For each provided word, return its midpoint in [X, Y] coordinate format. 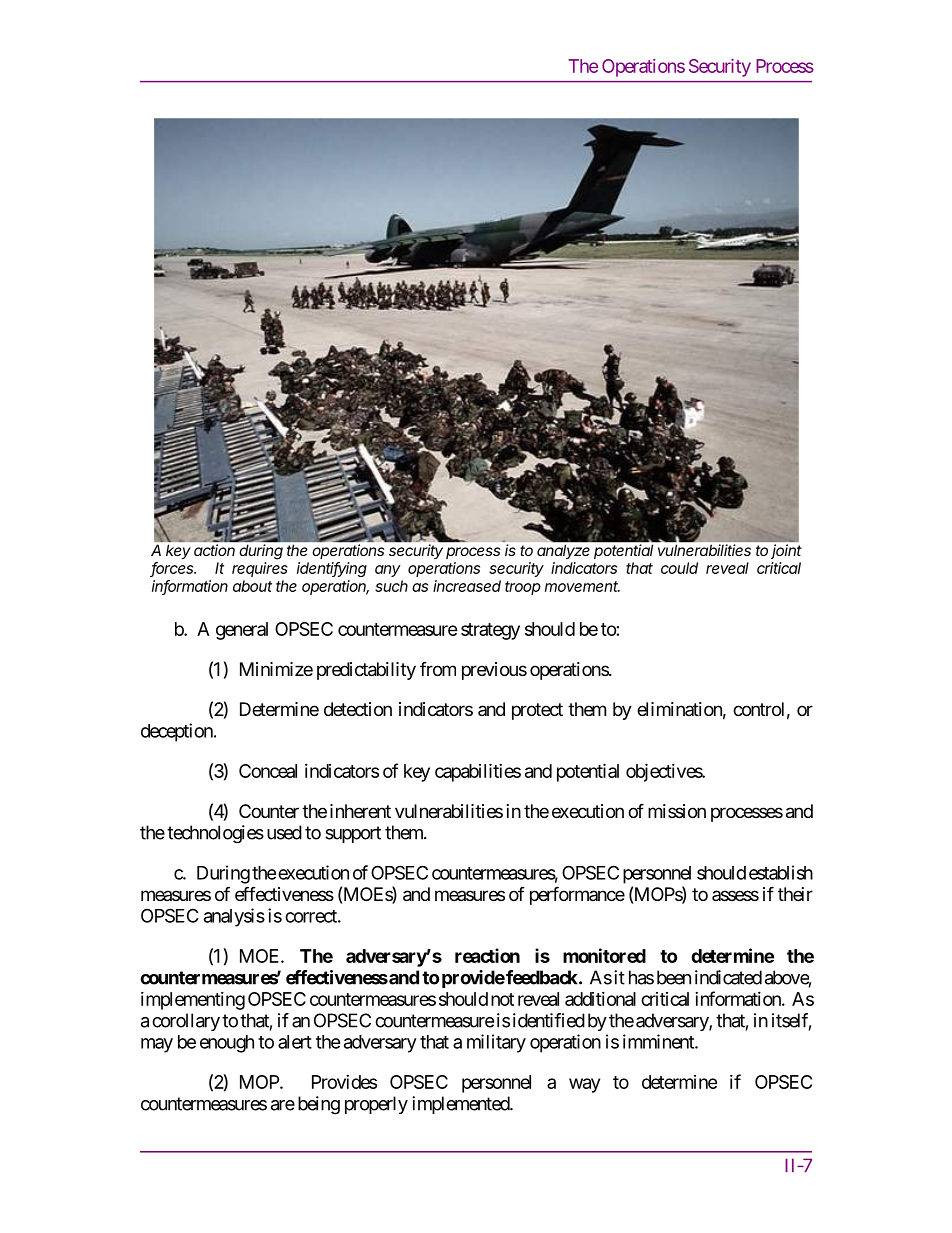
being [319, 1105]
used [284, 832]
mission [677, 811]
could [679, 568]
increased [467, 586]
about [252, 586]
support [353, 834]
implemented [461, 1105]
